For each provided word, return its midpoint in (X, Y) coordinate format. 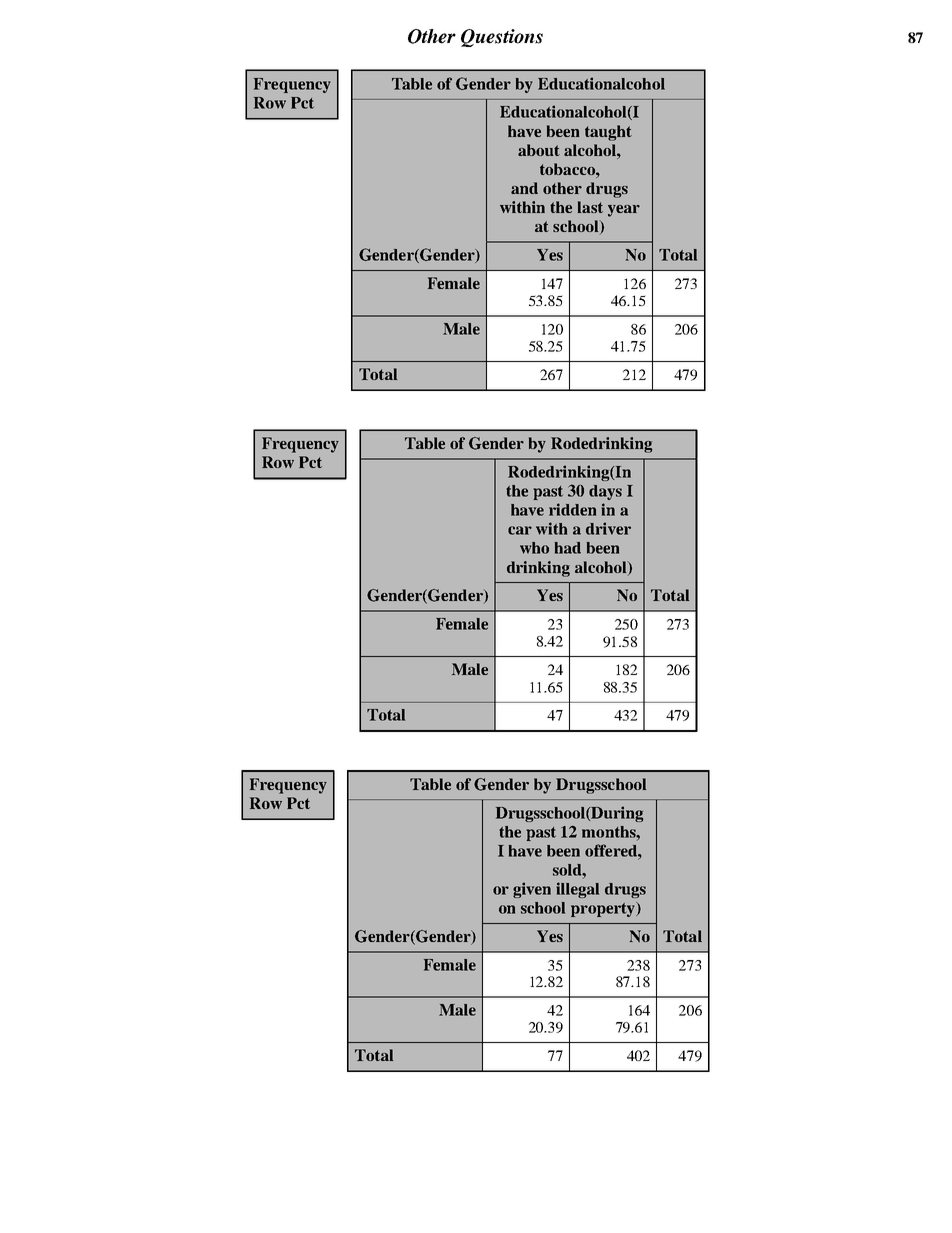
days (605, 492)
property (604, 909)
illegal (577, 890)
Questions (502, 38)
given (532, 890)
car (520, 530)
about (539, 150)
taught (608, 133)
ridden (572, 509)
